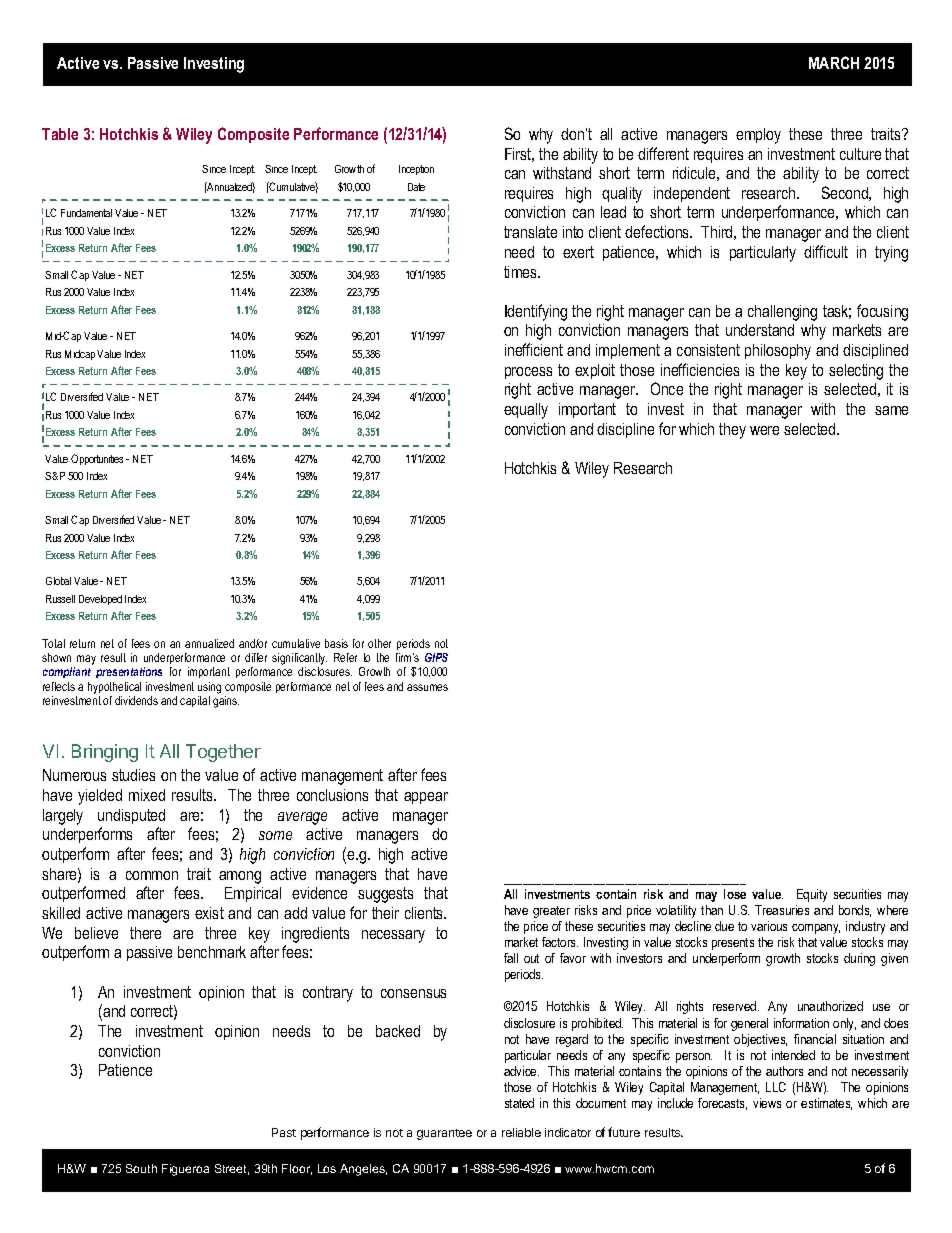 This page has height=1233, width=952. I want to click on were, so click(764, 430).
